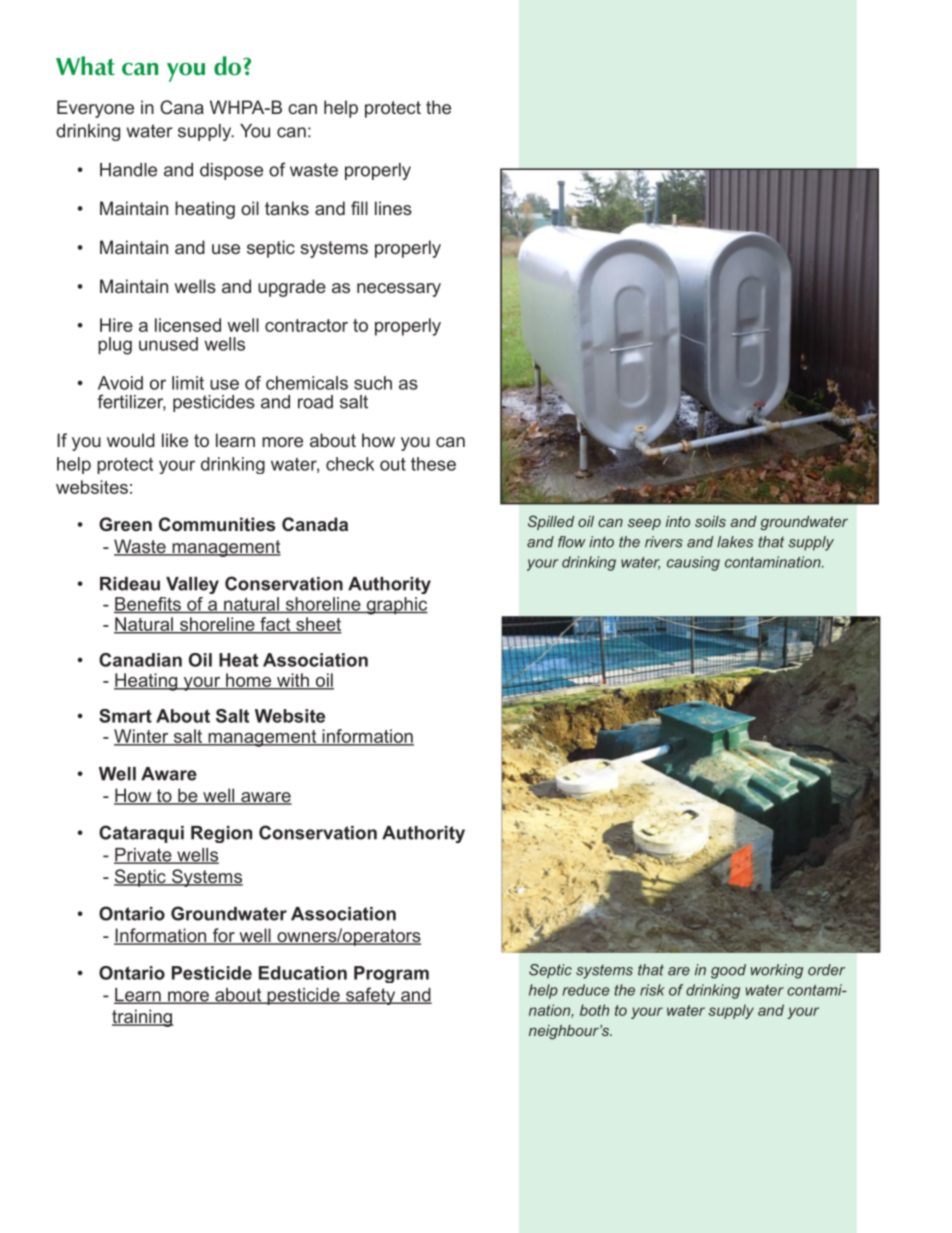  I want to click on Smart, so click(125, 716).
